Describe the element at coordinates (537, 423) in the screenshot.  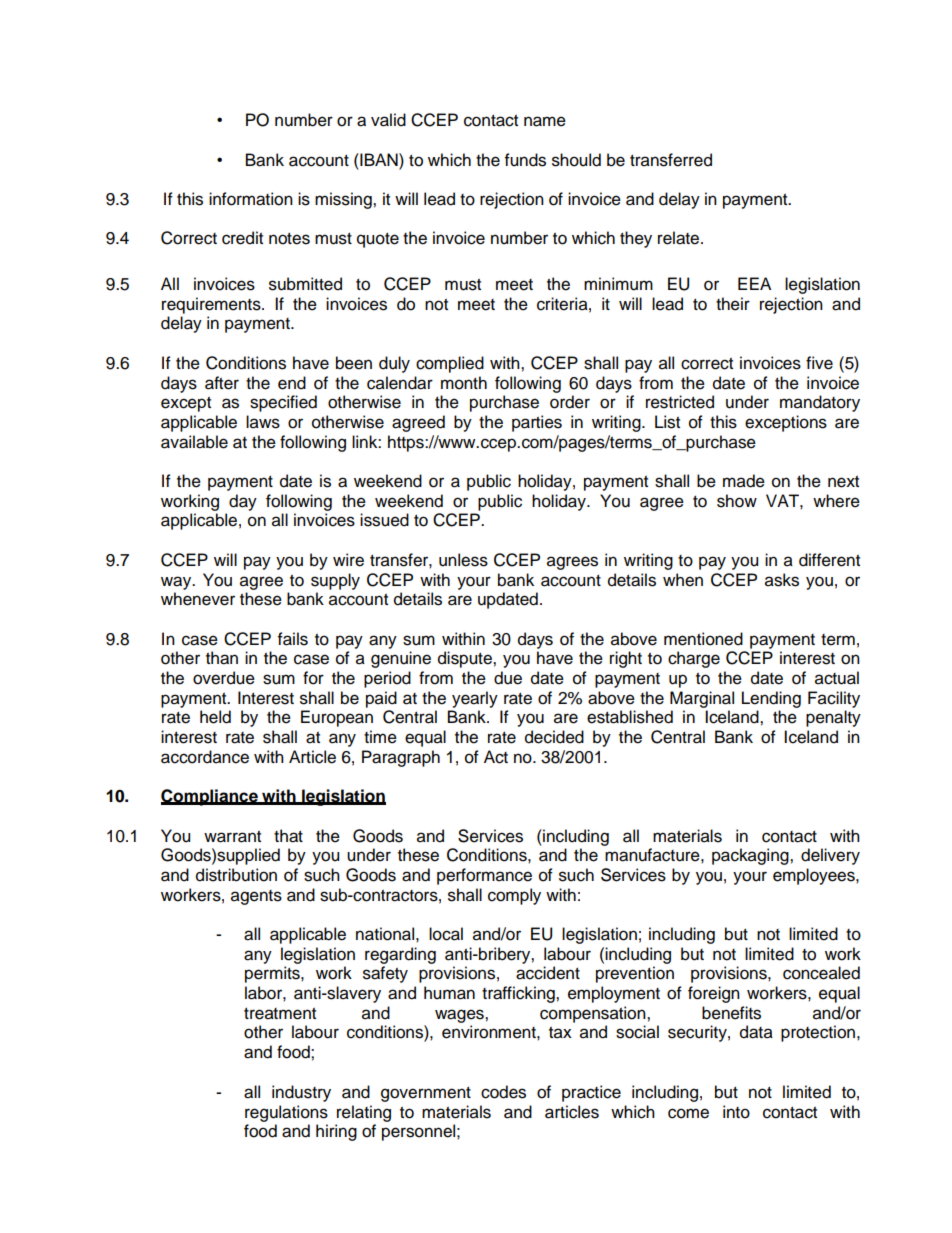
I see `parties` at that location.
